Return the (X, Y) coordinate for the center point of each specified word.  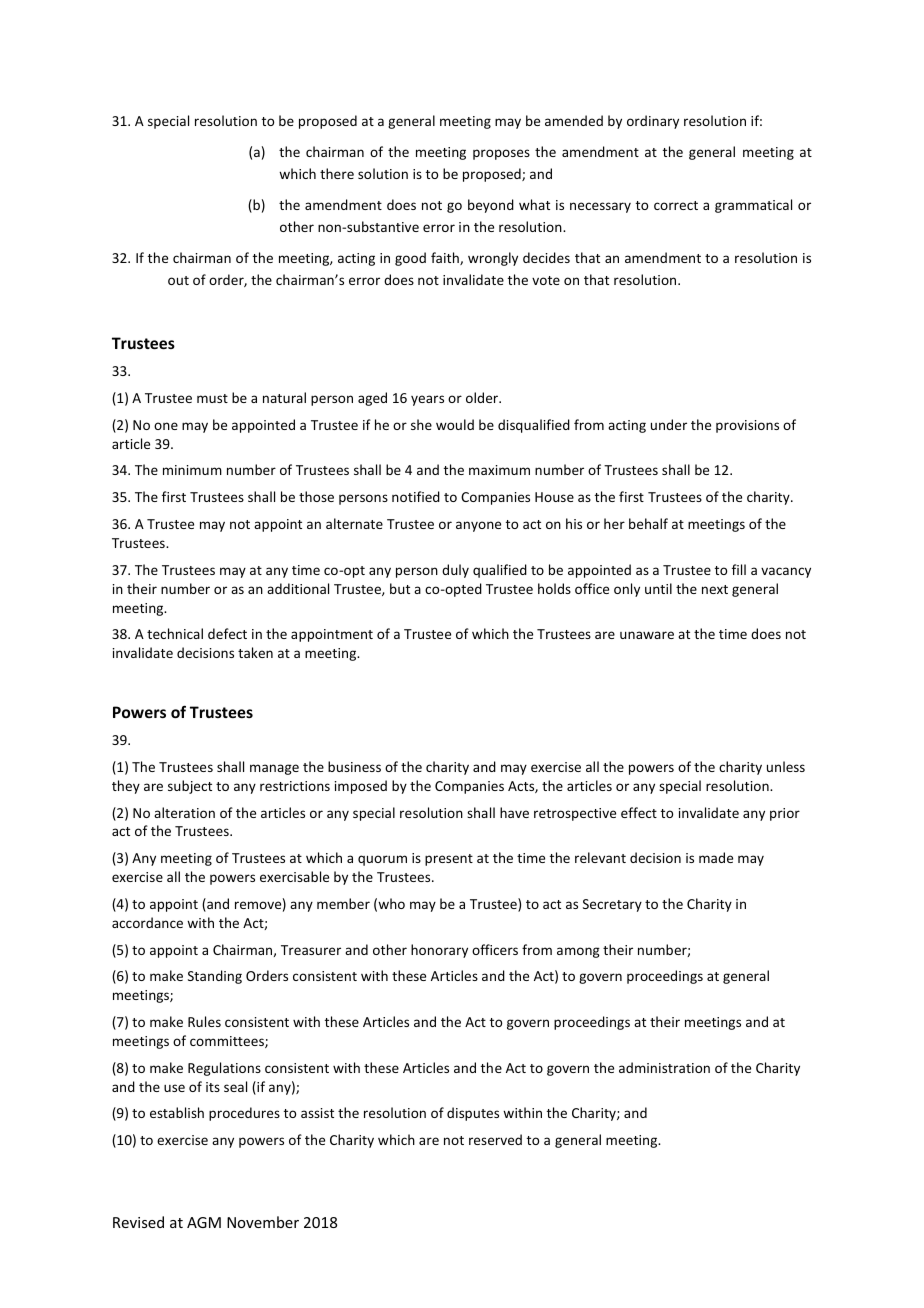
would (455, 424)
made (716, 857)
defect (227, 633)
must (212, 398)
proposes (501, 154)
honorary (439, 951)
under (669, 424)
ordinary (653, 122)
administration (664, 1067)
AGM (204, 1222)
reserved (495, 1139)
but (400, 588)
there (337, 173)
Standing (215, 977)
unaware (647, 635)
